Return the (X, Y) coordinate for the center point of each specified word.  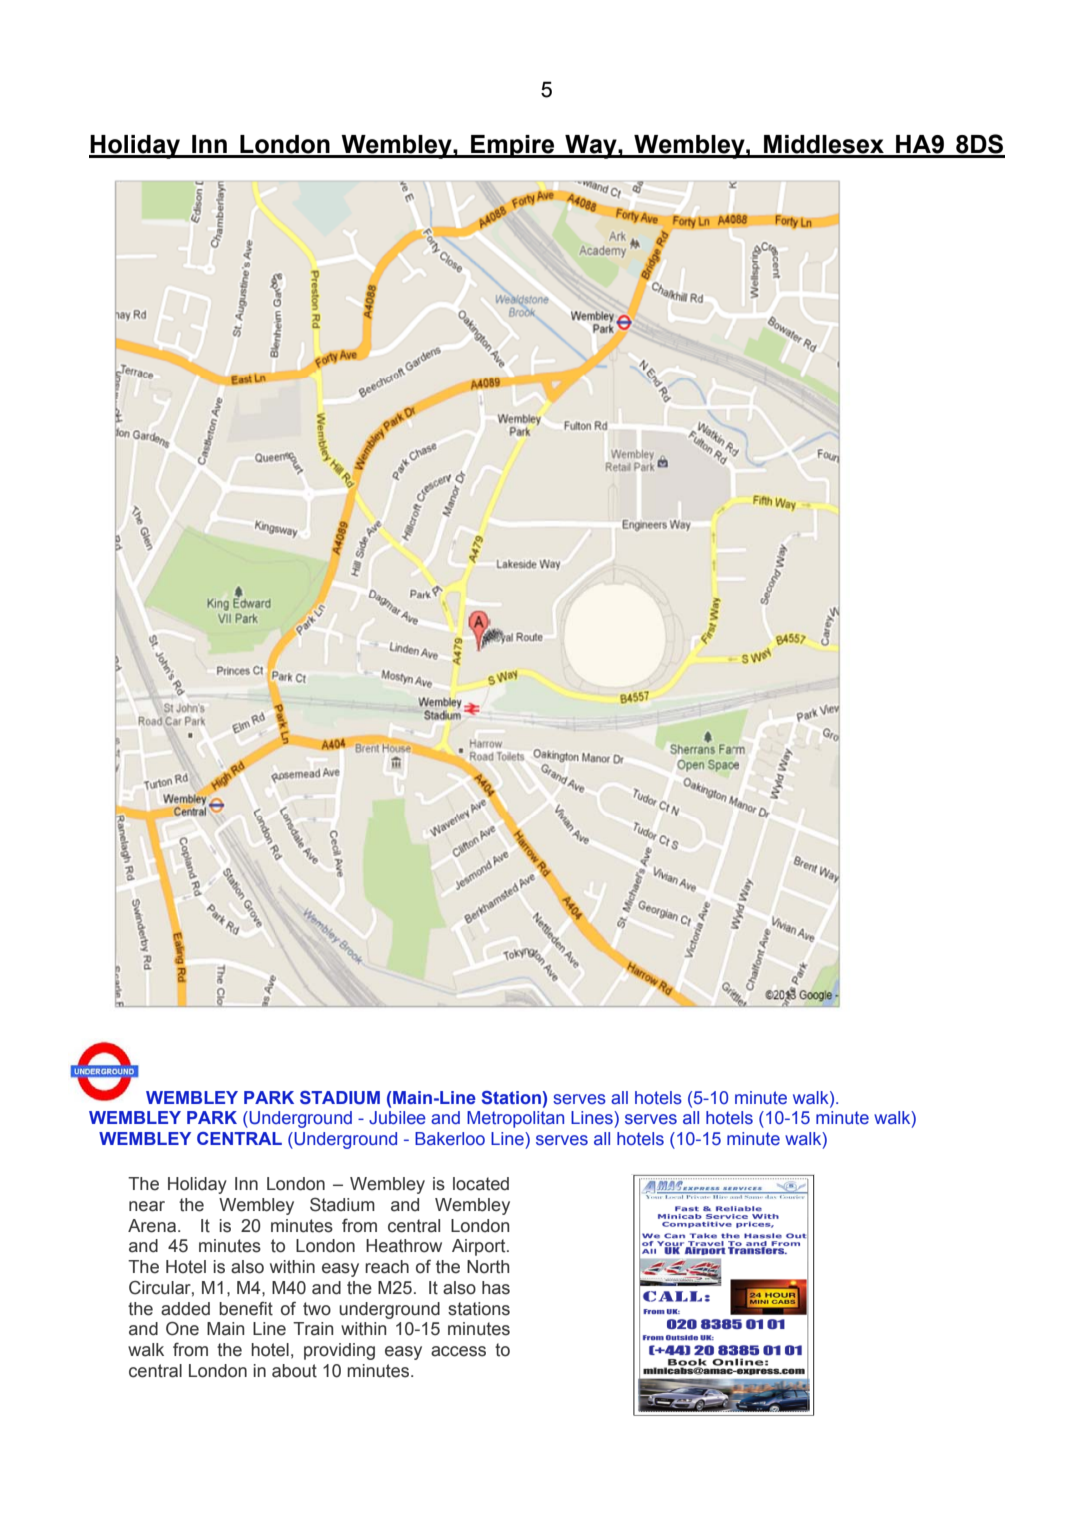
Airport (480, 1247)
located (481, 1184)
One (182, 1328)
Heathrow (404, 1246)
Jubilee (397, 1118)
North (488, 1267)
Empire (513, 146)
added (185, 1309)
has (496, 1288)
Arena (152, 1226)
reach (387, 1267)
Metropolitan (515, 1119)
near (147, 1206)
